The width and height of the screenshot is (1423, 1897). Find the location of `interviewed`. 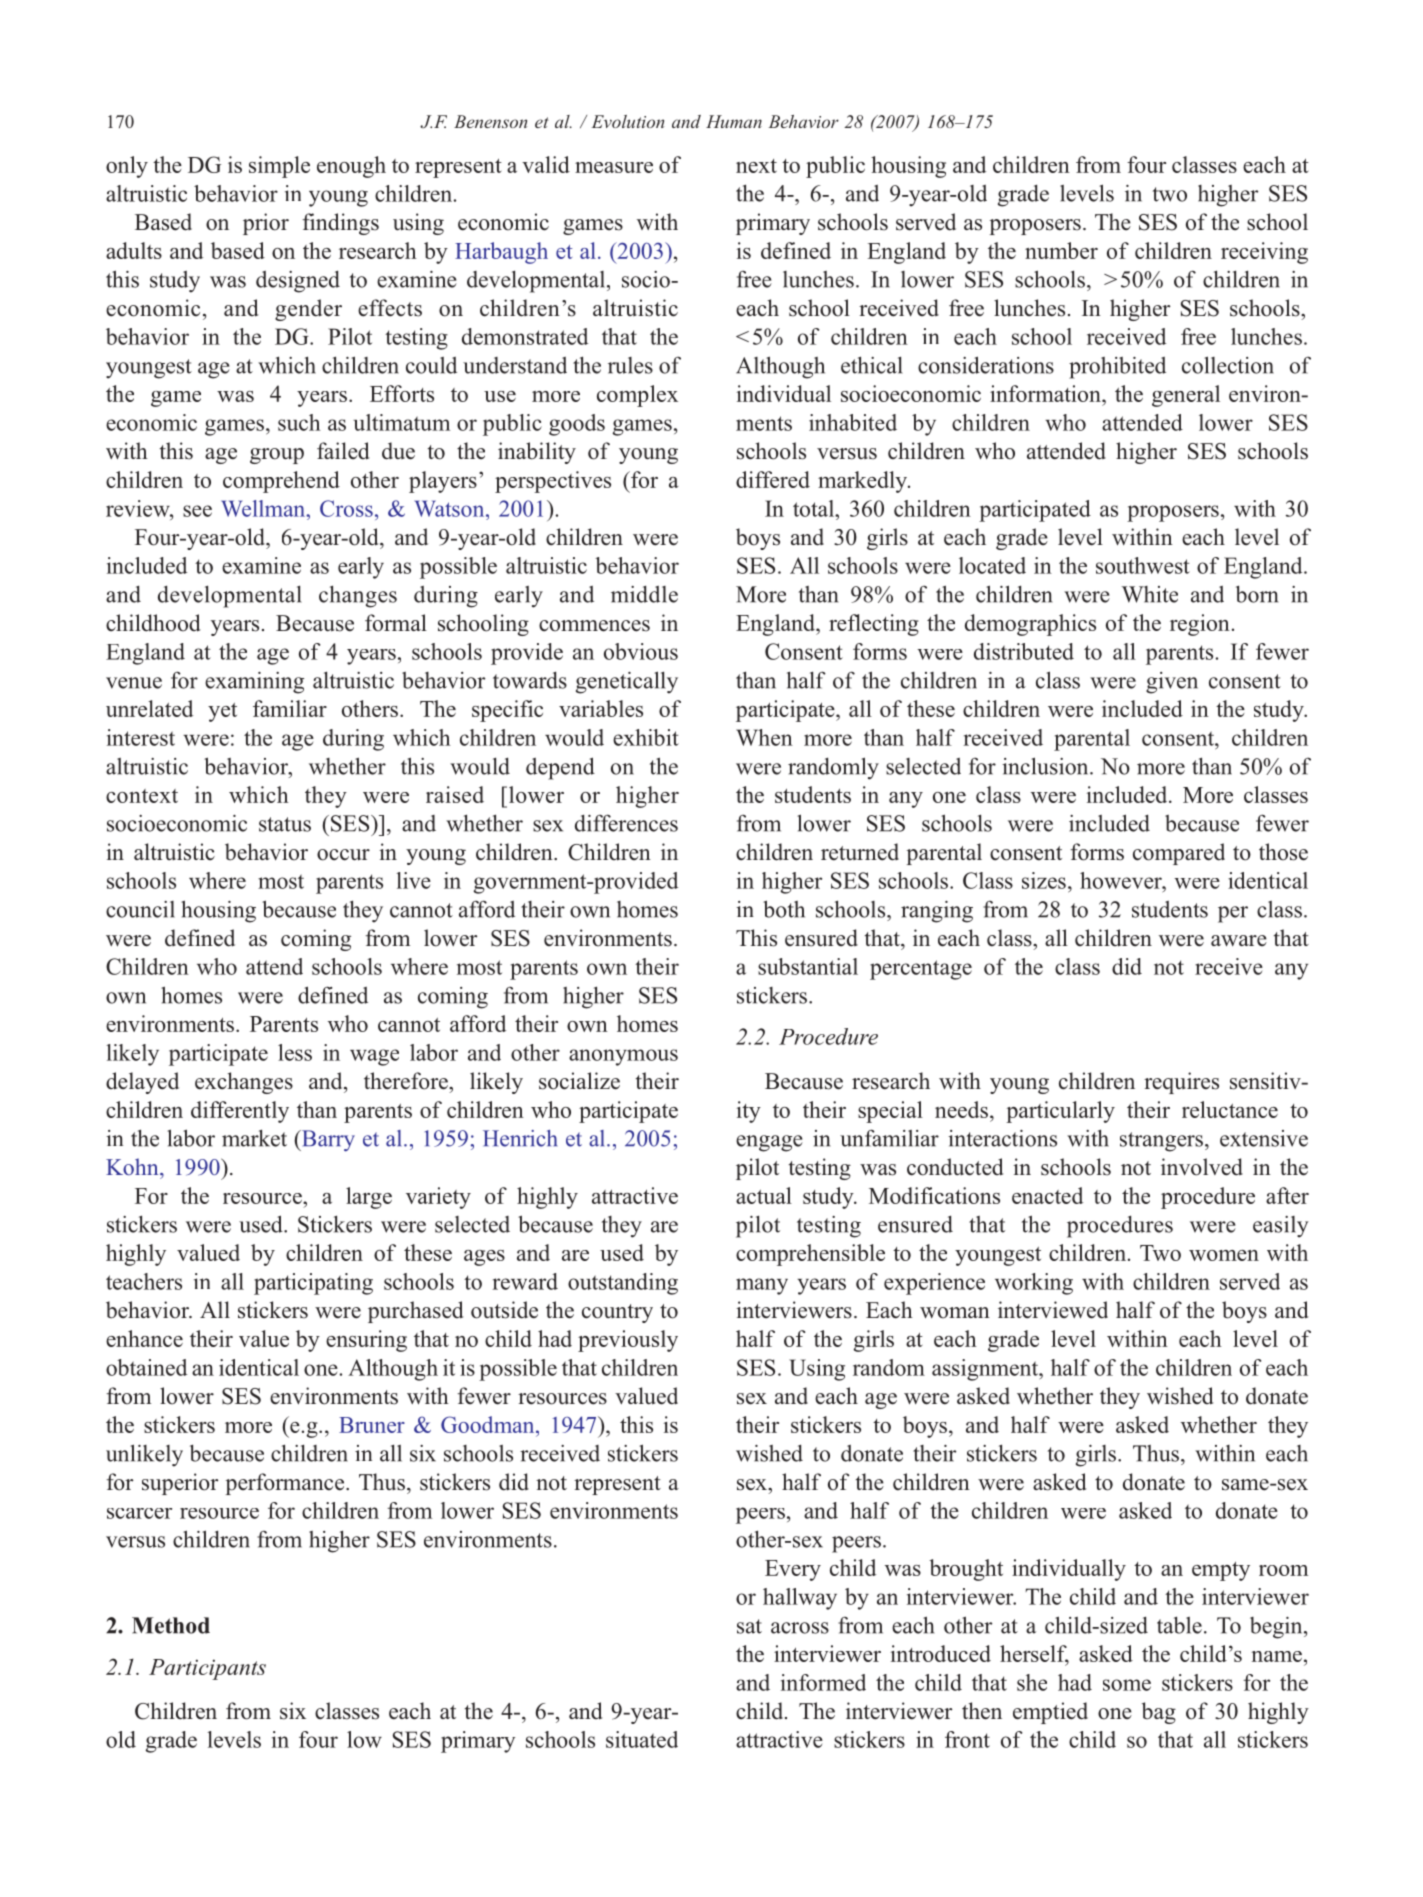

interviewed is located at coordinates (1053, 1310).
